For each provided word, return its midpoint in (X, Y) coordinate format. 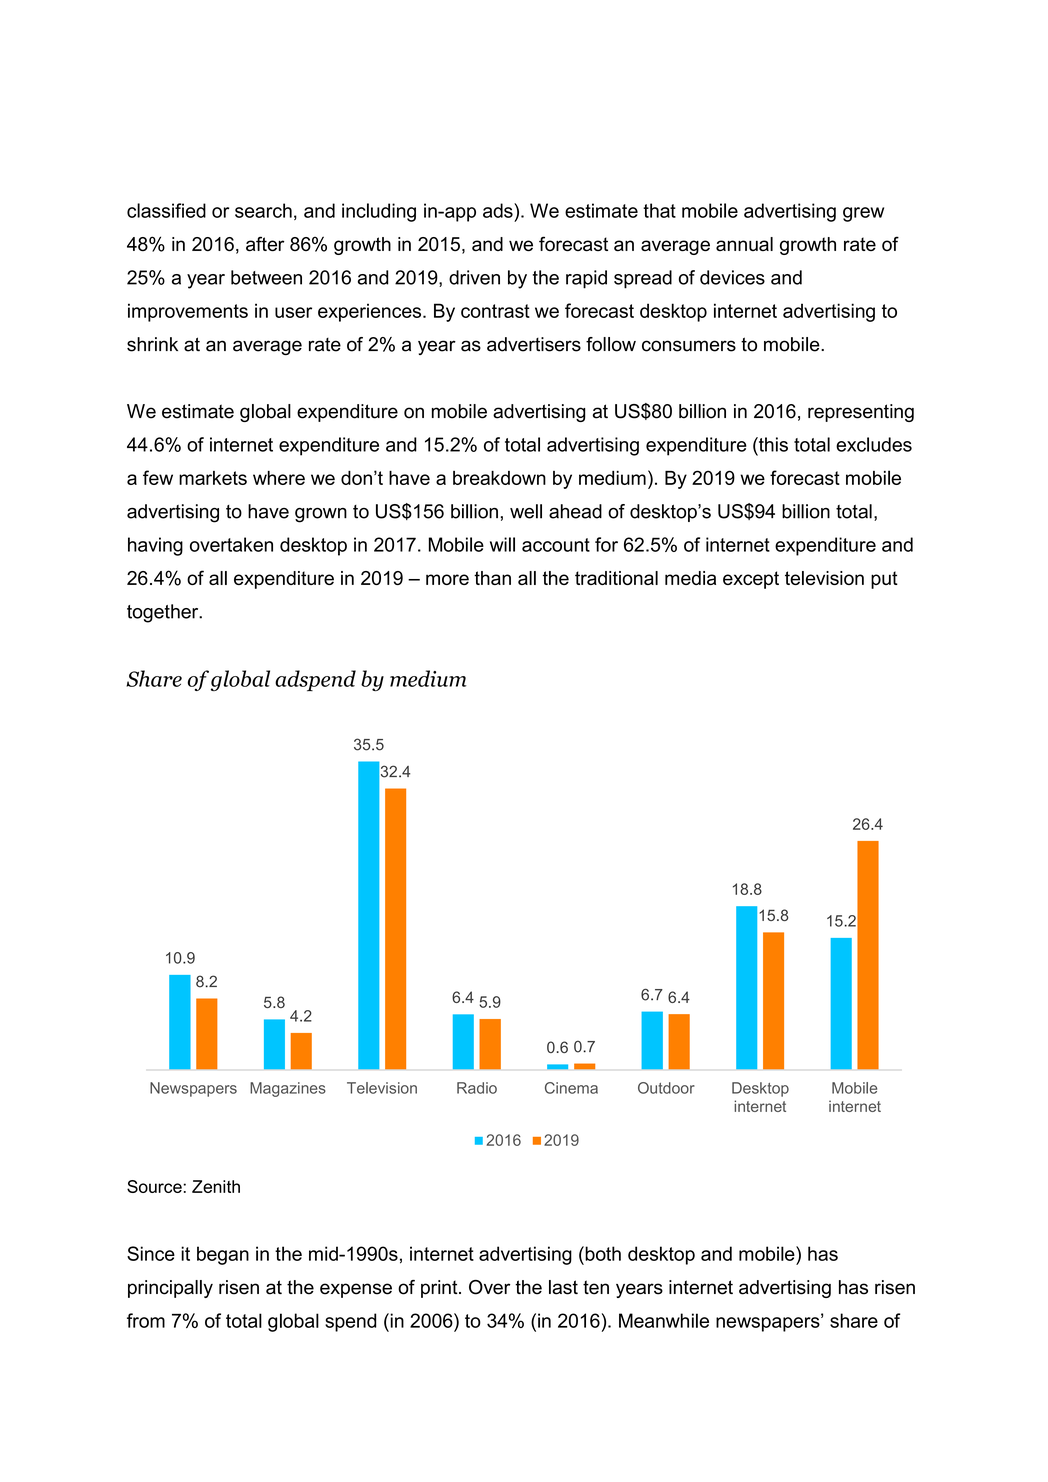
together (164, 613)
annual (744, 244)
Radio (477, 1088)
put (884, 580)
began (223, 1255)
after (265, 244)
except (751, 580)
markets (213, 478)
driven (474, 277)
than (492, 578)
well (526, 511)
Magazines (288, 1089)
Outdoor (666, 1088)
